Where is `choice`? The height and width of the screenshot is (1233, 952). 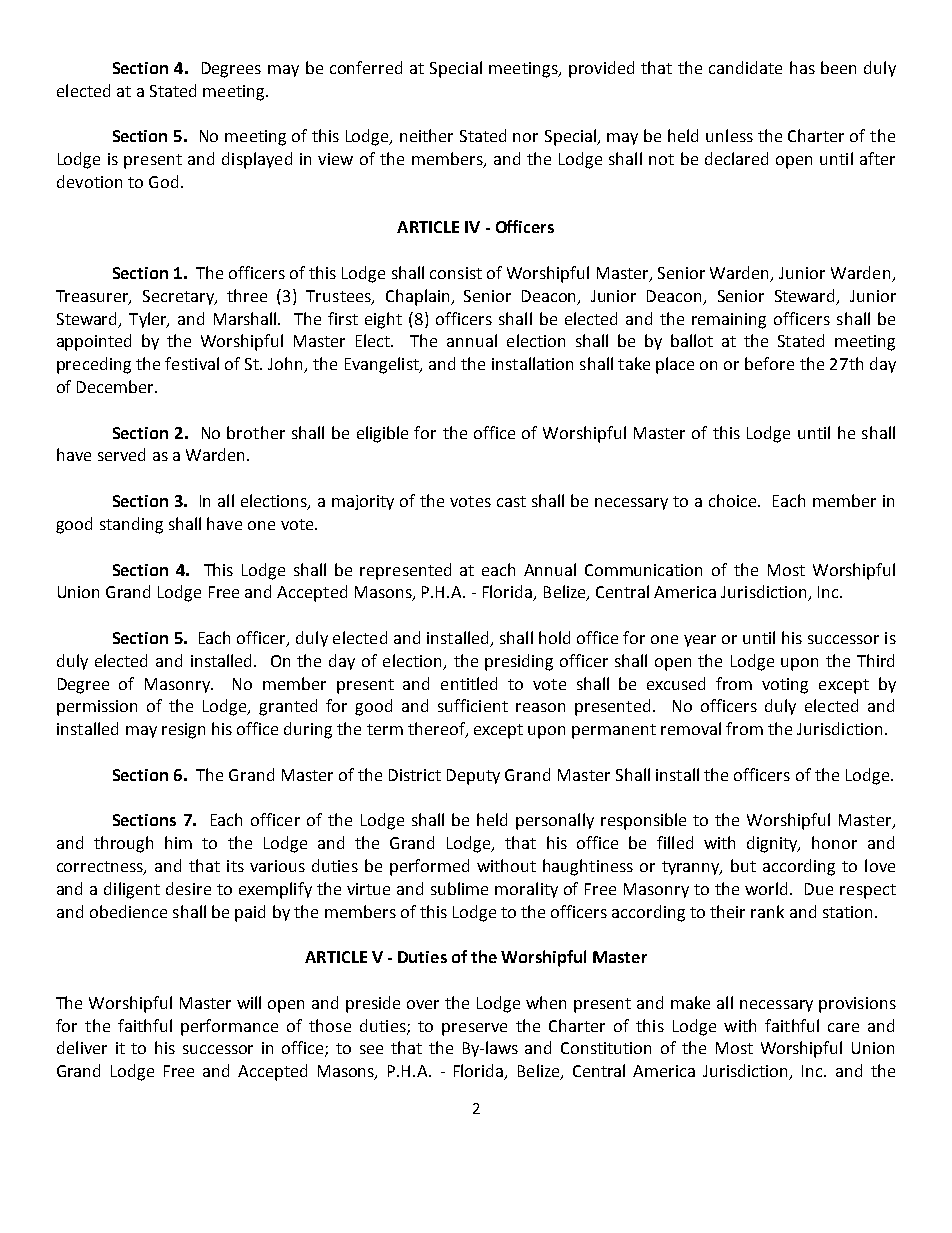
choice is located at coordinates (734, 500).
